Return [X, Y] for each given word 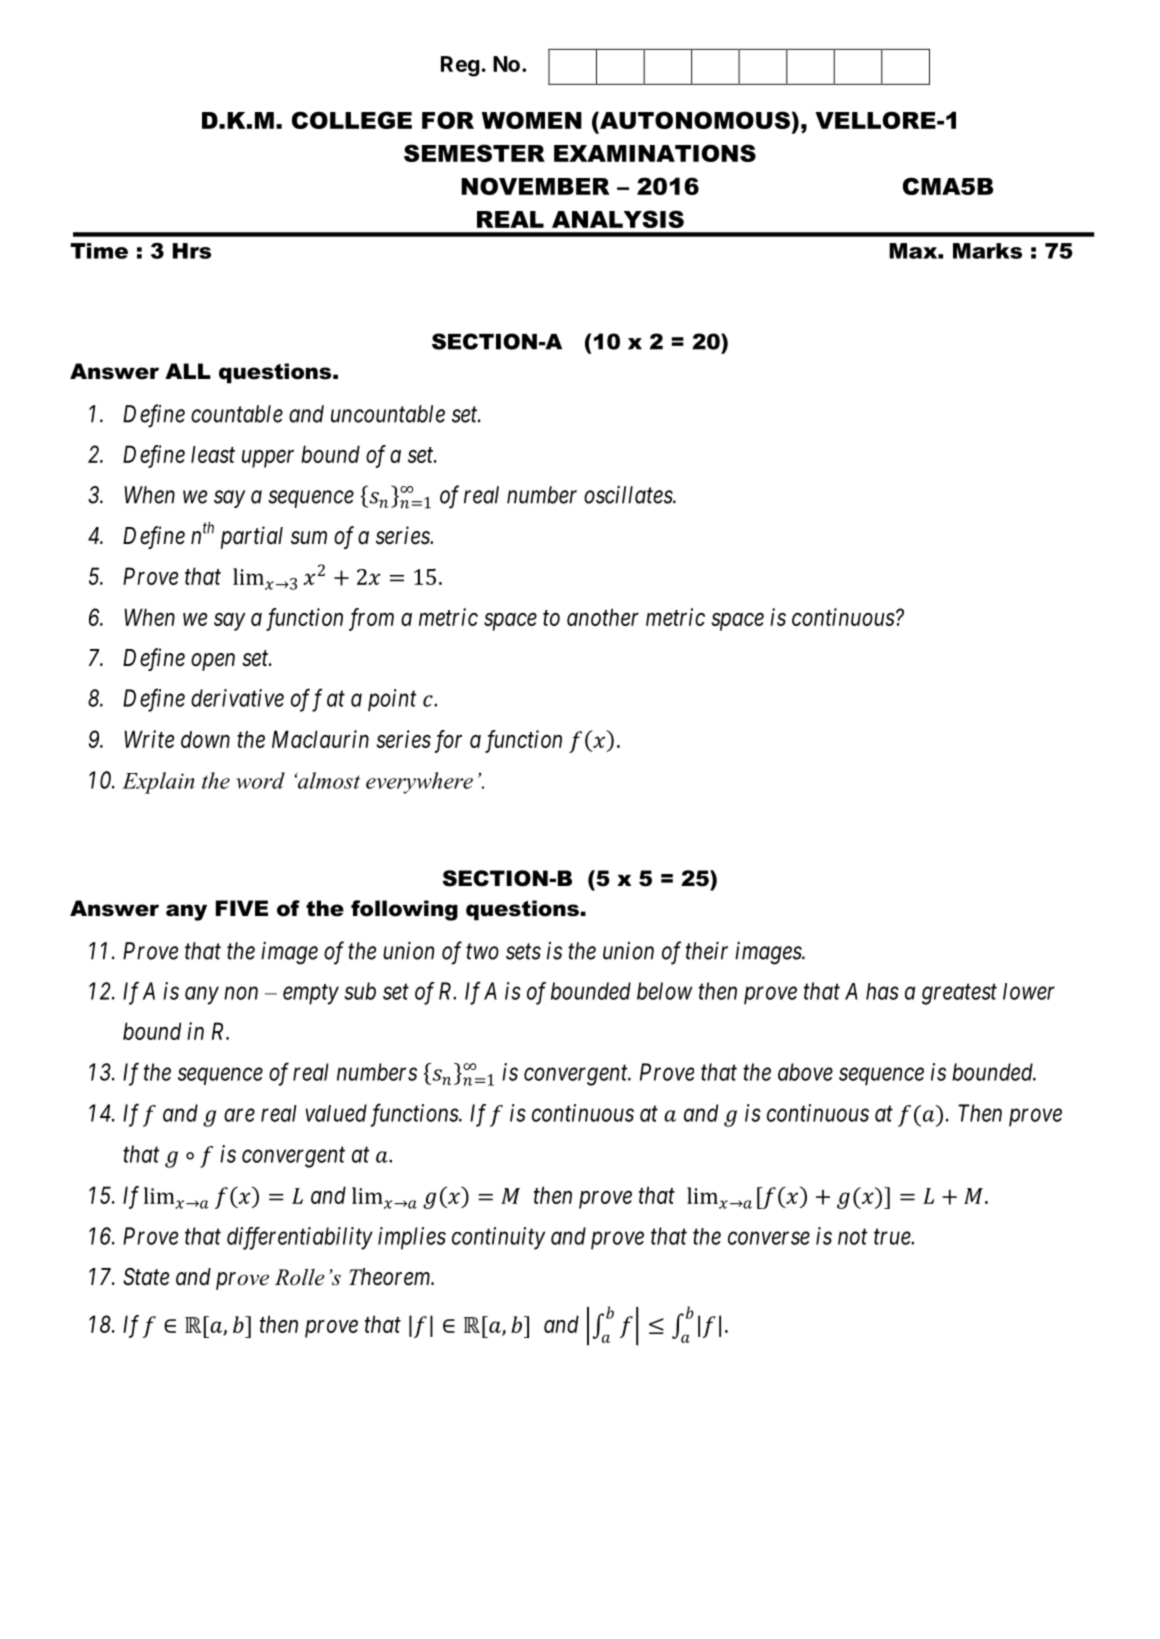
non [241, 993]
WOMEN [532, 120]
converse [769, 1238]
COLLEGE [352, 120]
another [603, 617]
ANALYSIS [618, 219]
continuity [498, 1238]
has [882, 991]
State [146, 1277]
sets [523, 952]
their [707, 951]
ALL [188, 371]
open [213, 662]
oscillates [629, 495]
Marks [987, 251]
